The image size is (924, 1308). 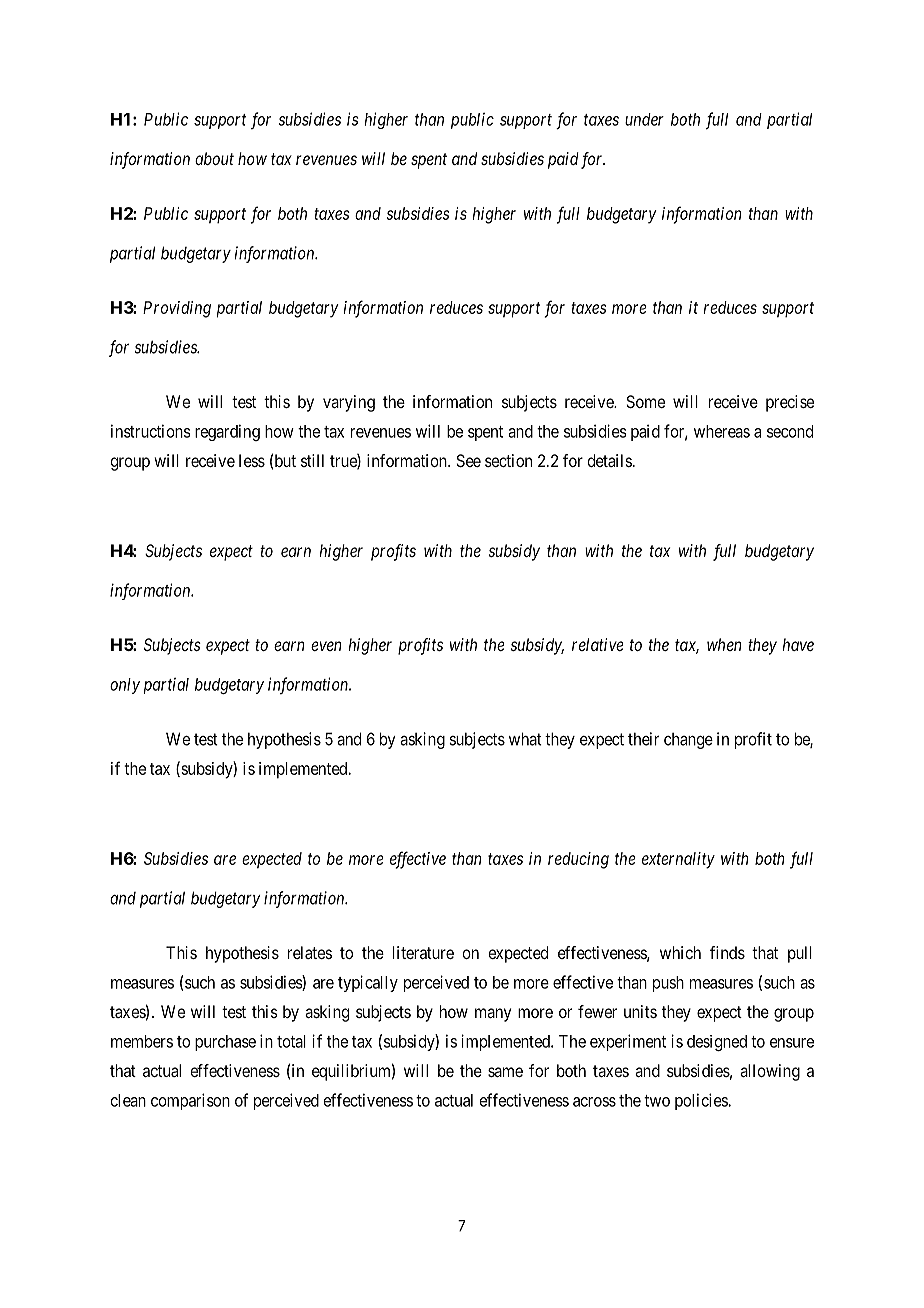 I want to click on Some, so click(x=645, y=401).
